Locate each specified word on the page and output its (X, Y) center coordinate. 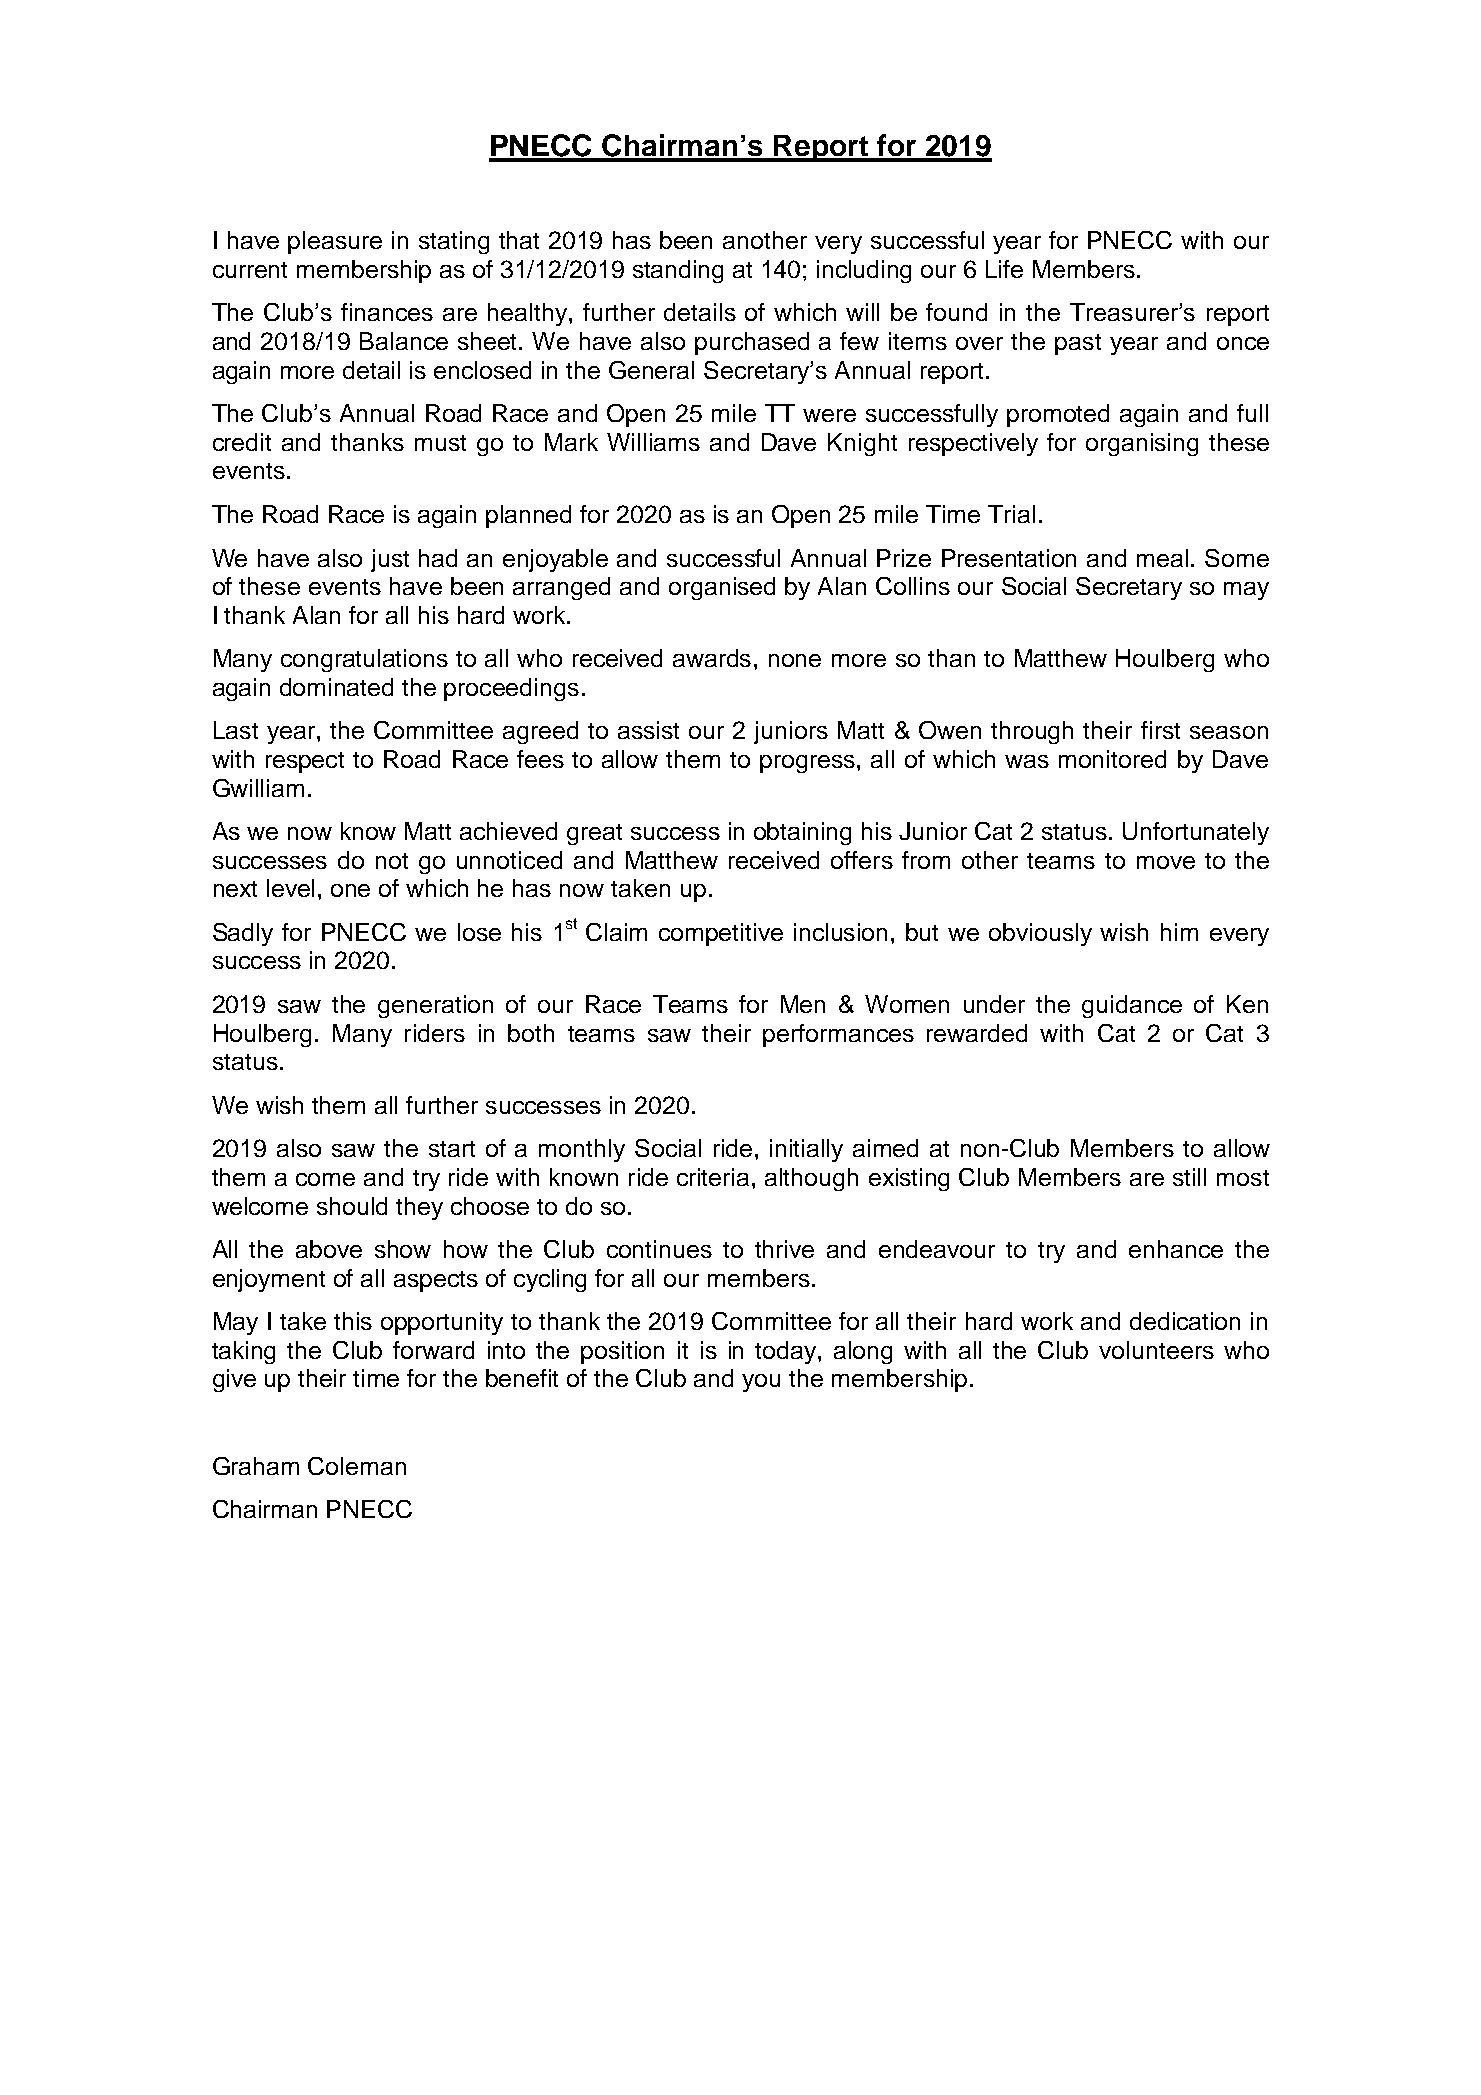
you (761, 1383)
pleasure (335, 242)
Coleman (357, 1466)
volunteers (1156, 1350)
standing (678, 271)
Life (1004, 269)
